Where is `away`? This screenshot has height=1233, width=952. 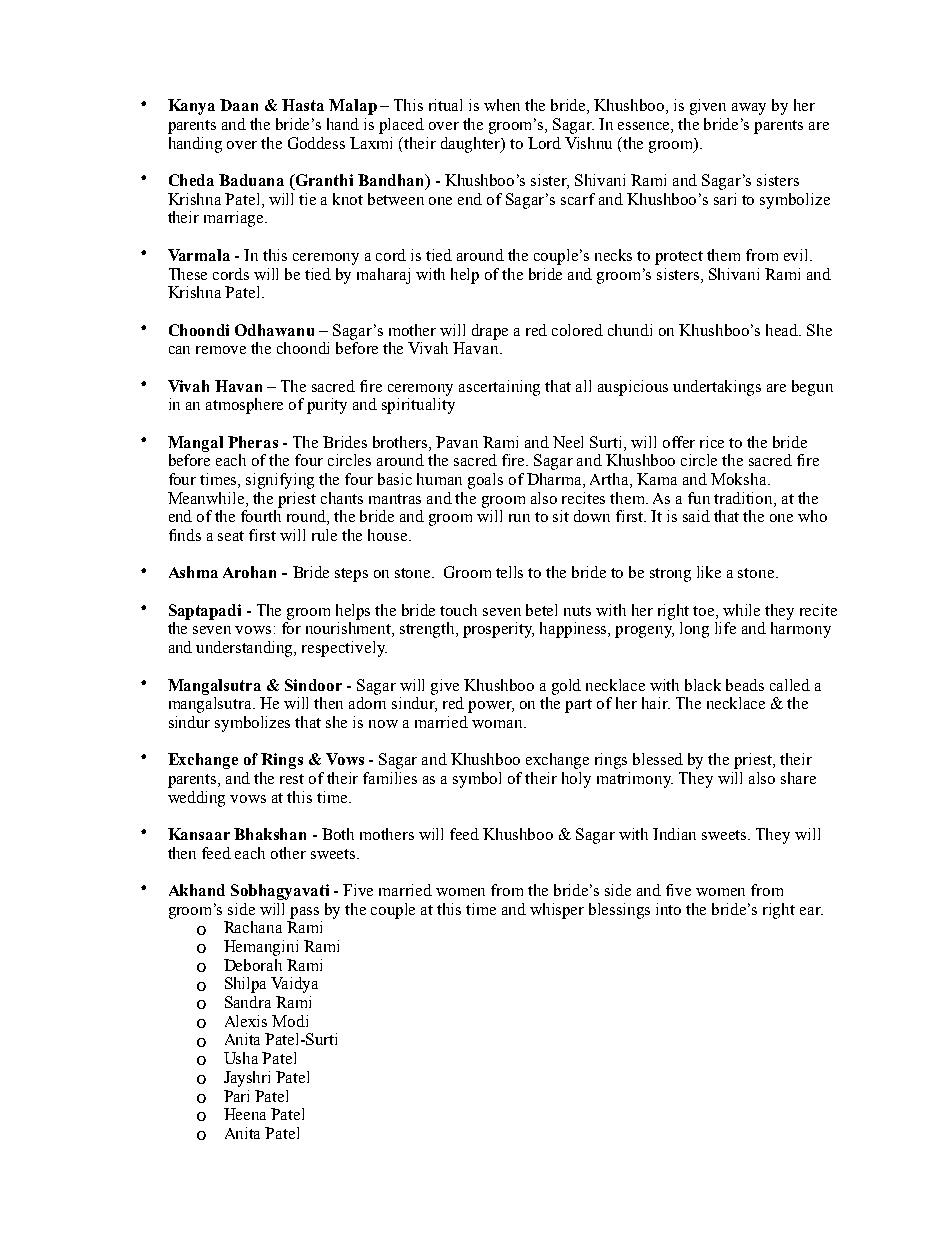
away is located at coordinates (749, 109).
